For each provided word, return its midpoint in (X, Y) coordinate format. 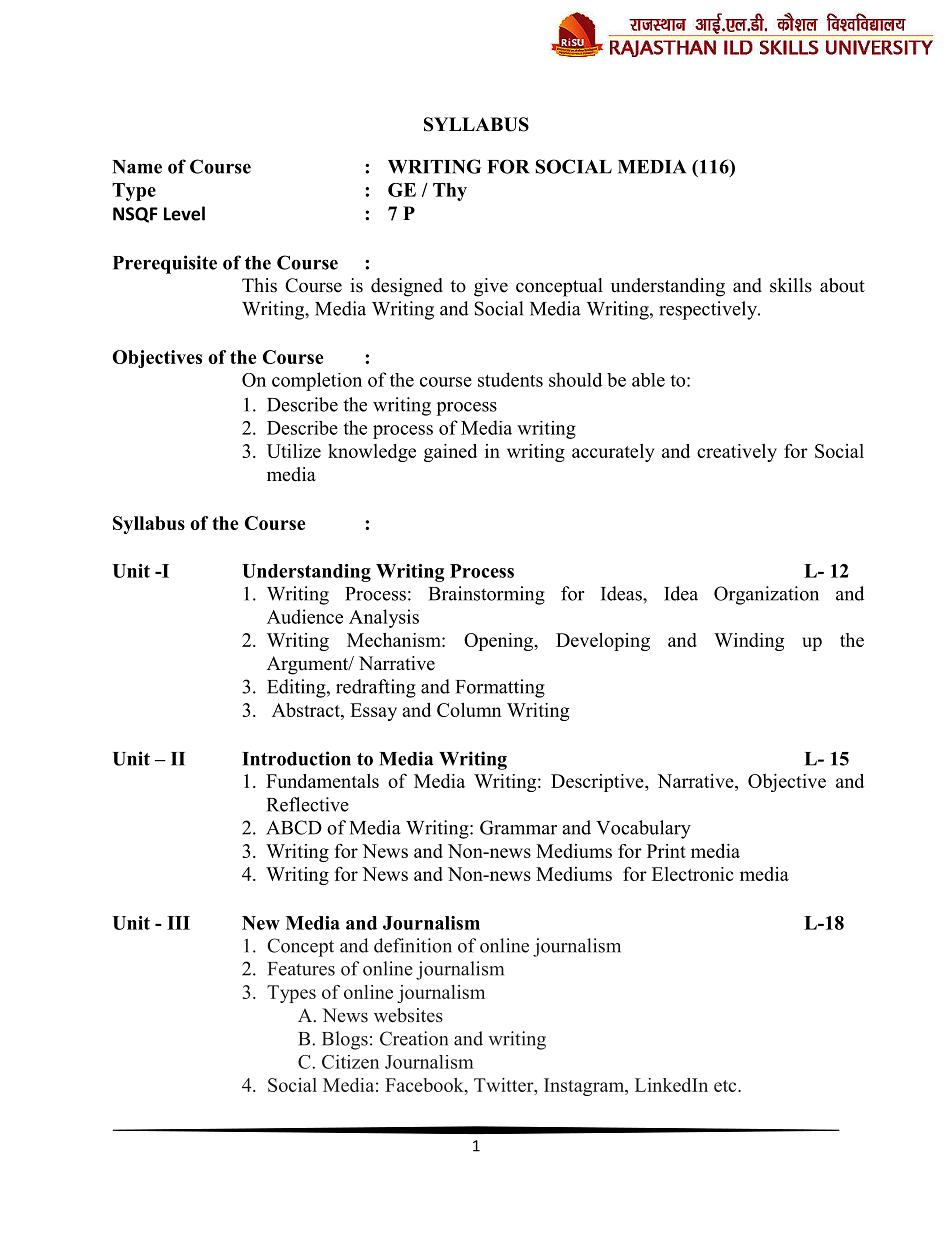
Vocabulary (643, 829)
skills (791, 285)
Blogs (345, 1040)
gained (450, 453)
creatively (737, 453)
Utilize (294, 451)
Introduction (296, 758)
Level (184, 213)
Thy (450, 192)
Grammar (518, 827)
